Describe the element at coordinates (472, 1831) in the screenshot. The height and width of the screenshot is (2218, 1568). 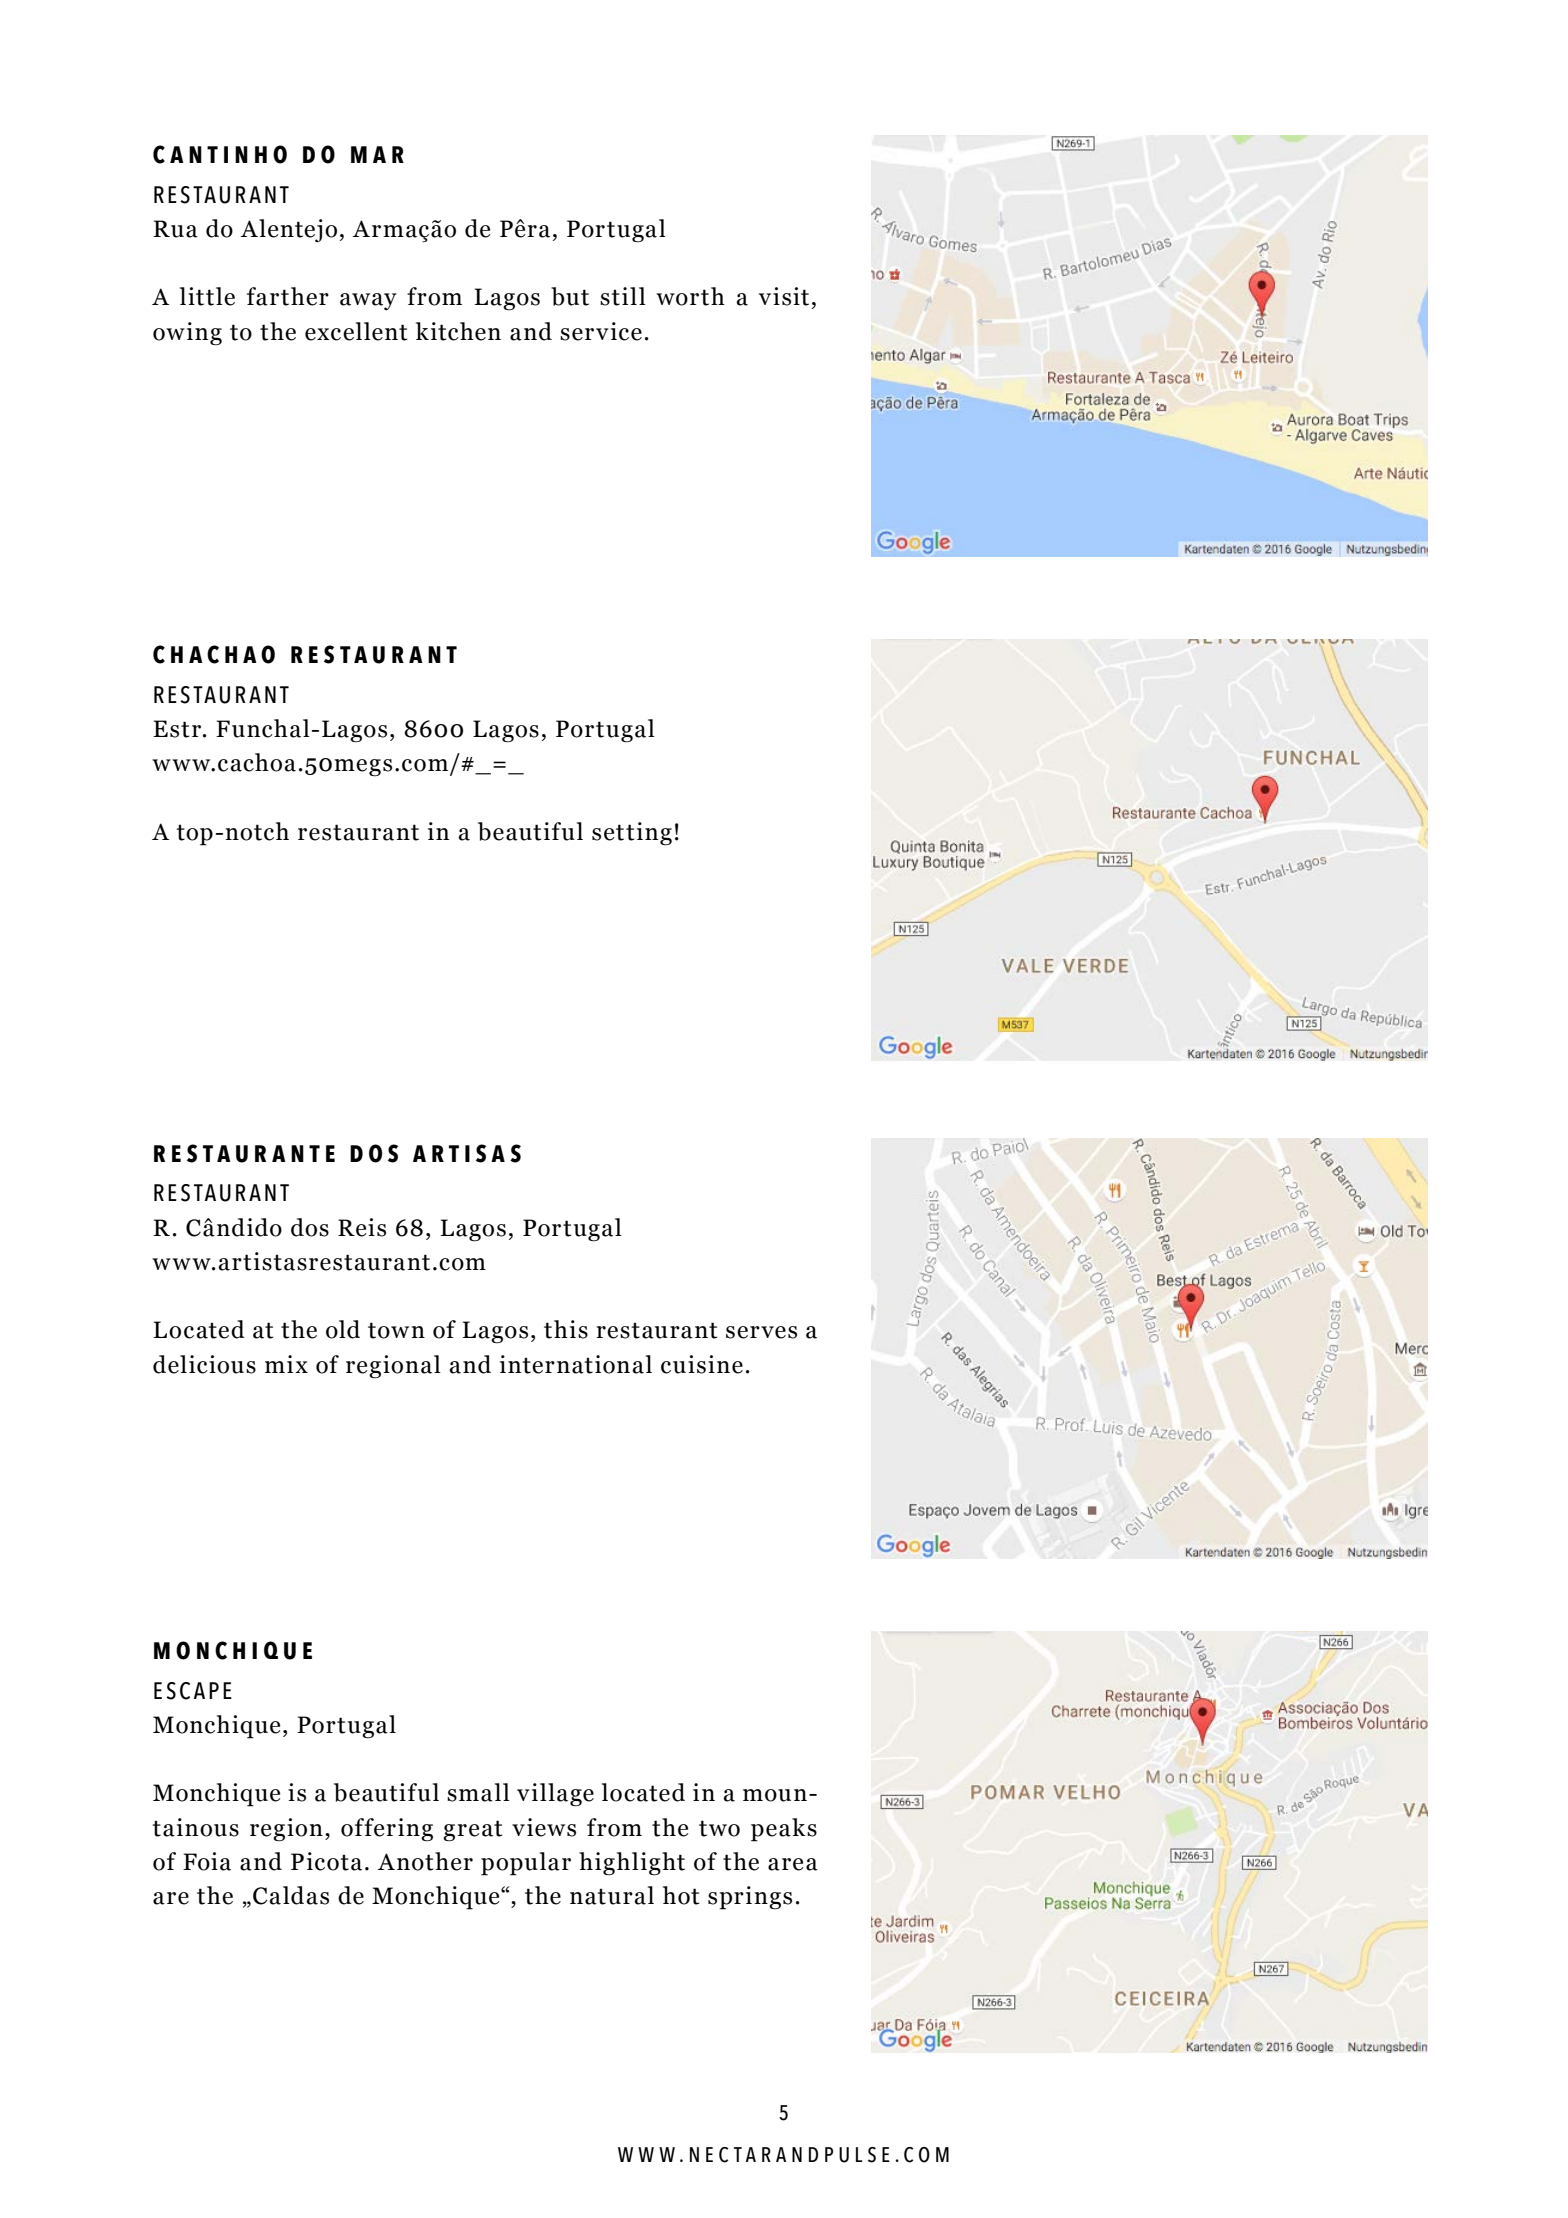
I see `great` at that location.
